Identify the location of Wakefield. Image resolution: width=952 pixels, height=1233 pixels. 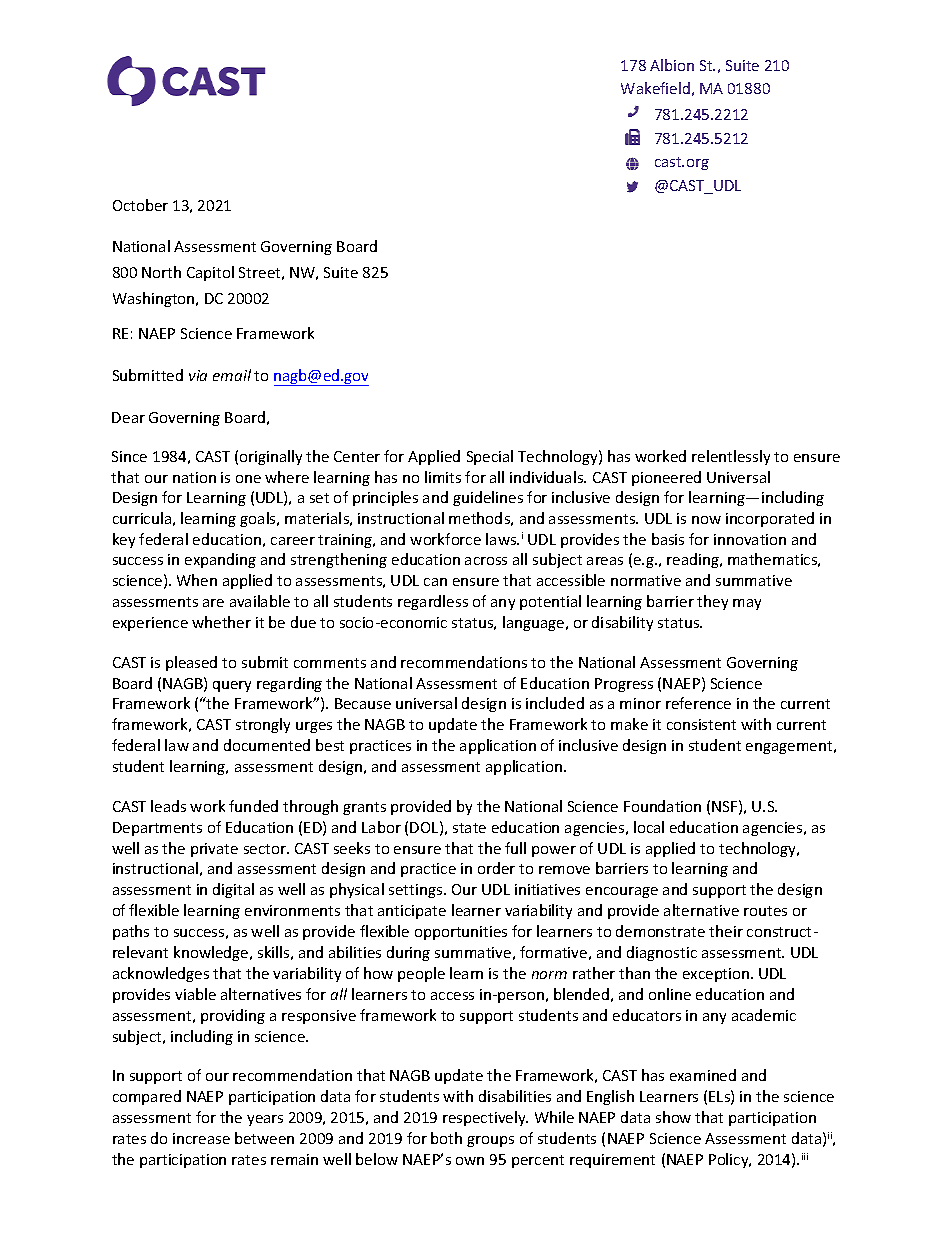
(655, 88).
